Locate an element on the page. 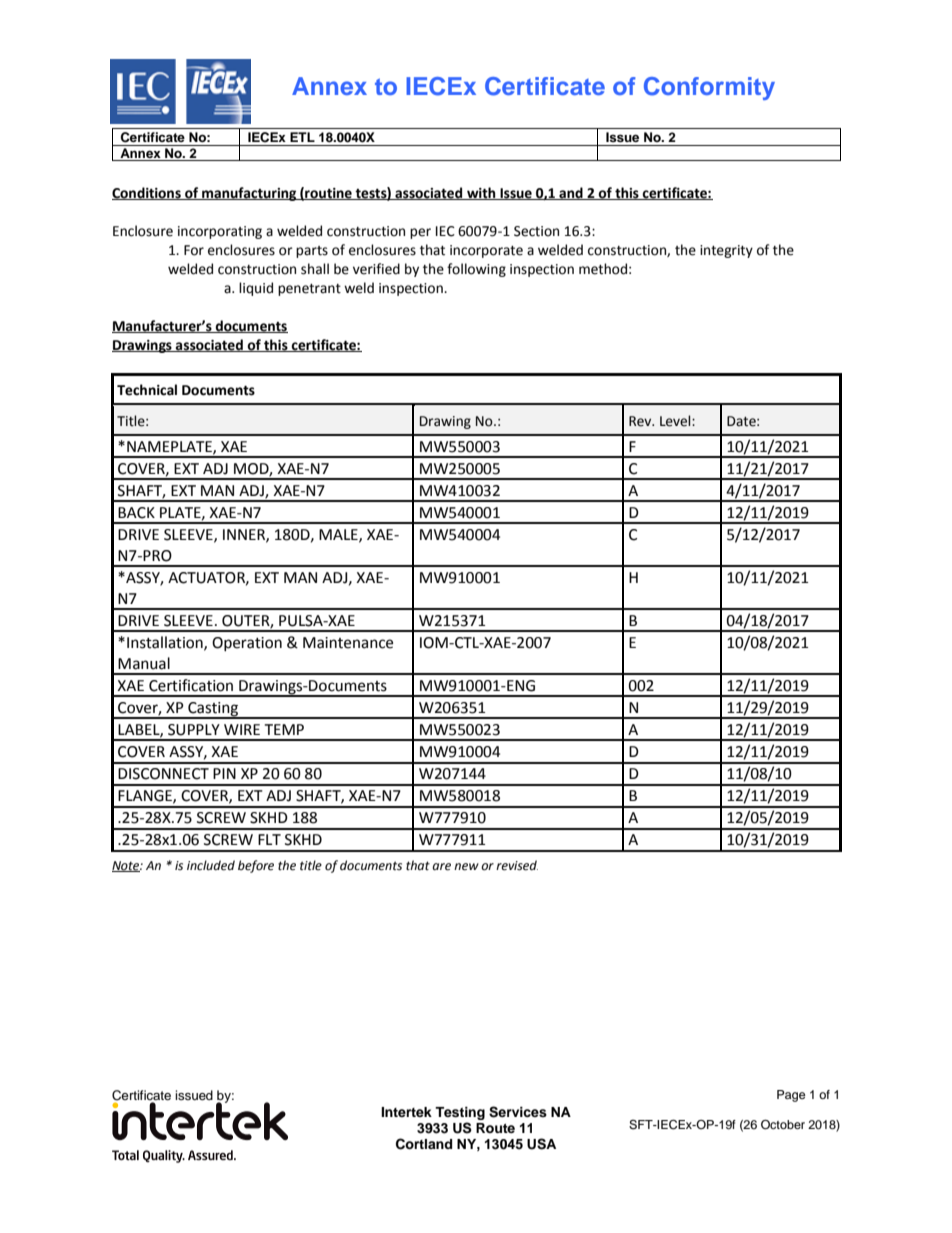 This page has width=952, height=1233. manufacturing is located at coordinates (249, 194).
